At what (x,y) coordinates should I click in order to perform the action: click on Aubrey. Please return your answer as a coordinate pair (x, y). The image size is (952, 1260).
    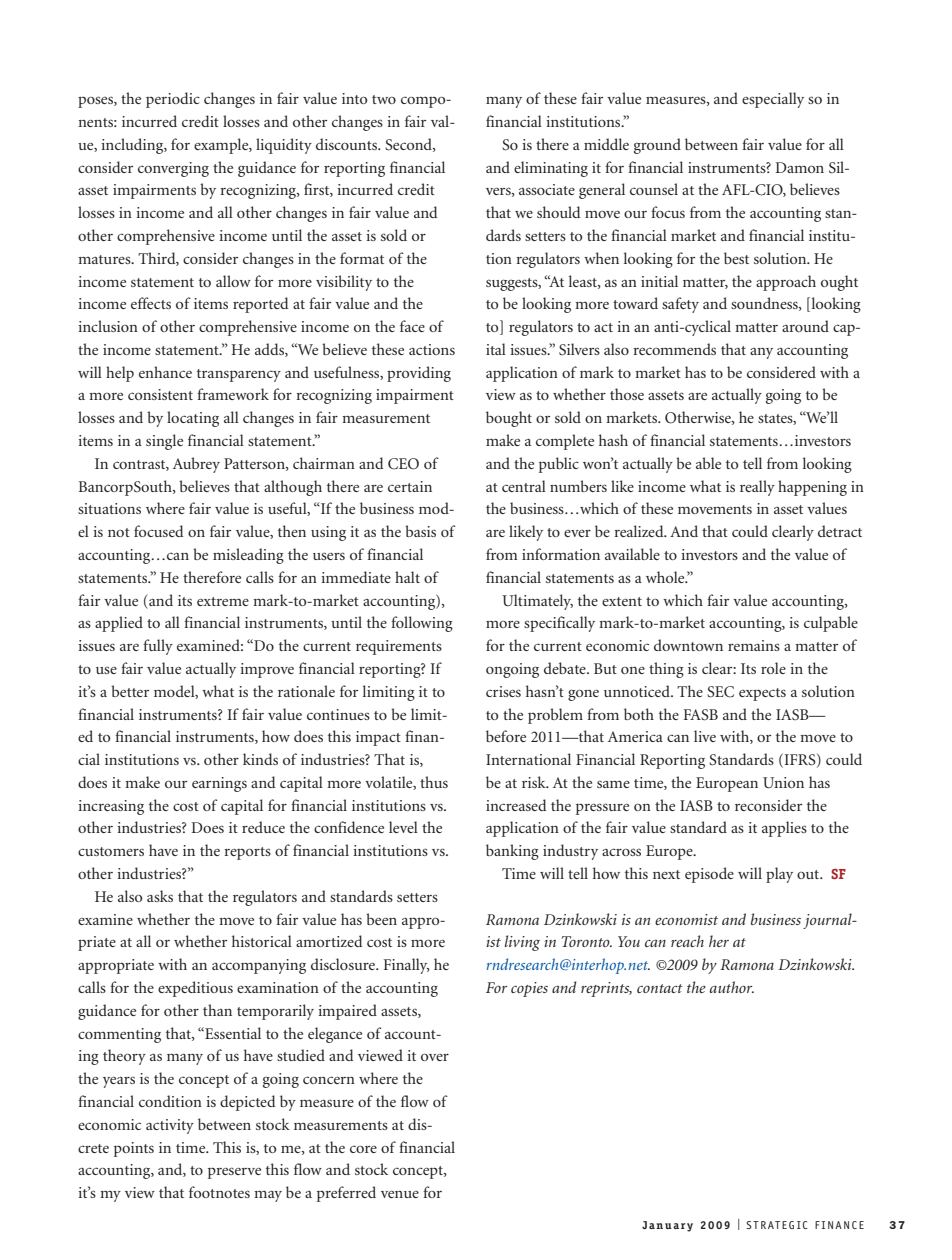
    Looking at the image, I should click on (196, 465).
